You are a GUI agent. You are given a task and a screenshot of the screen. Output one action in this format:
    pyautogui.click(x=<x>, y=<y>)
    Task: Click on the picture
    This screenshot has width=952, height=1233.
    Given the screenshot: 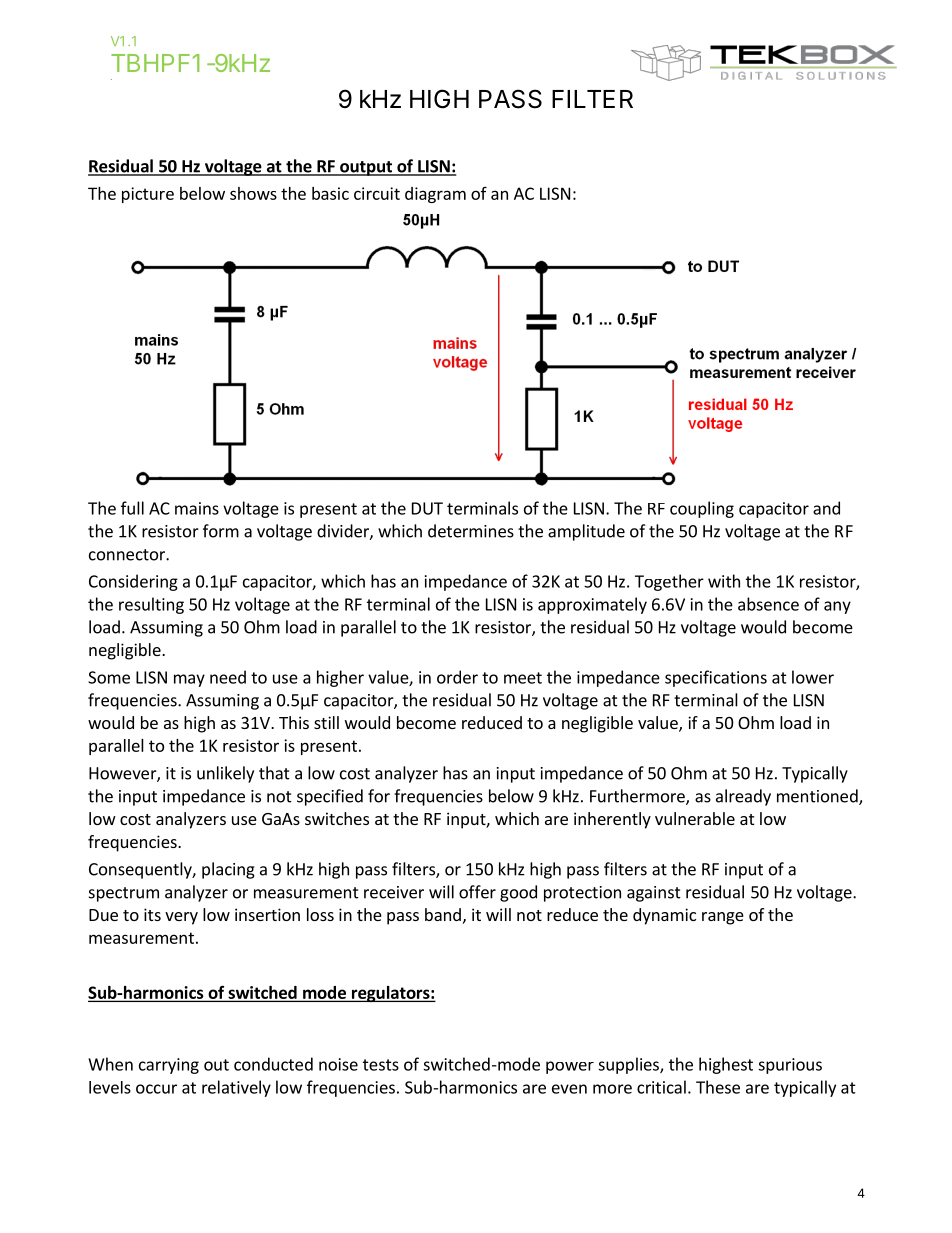 What is the action you would take?
    pyautogui.click(x=148, y=195)
